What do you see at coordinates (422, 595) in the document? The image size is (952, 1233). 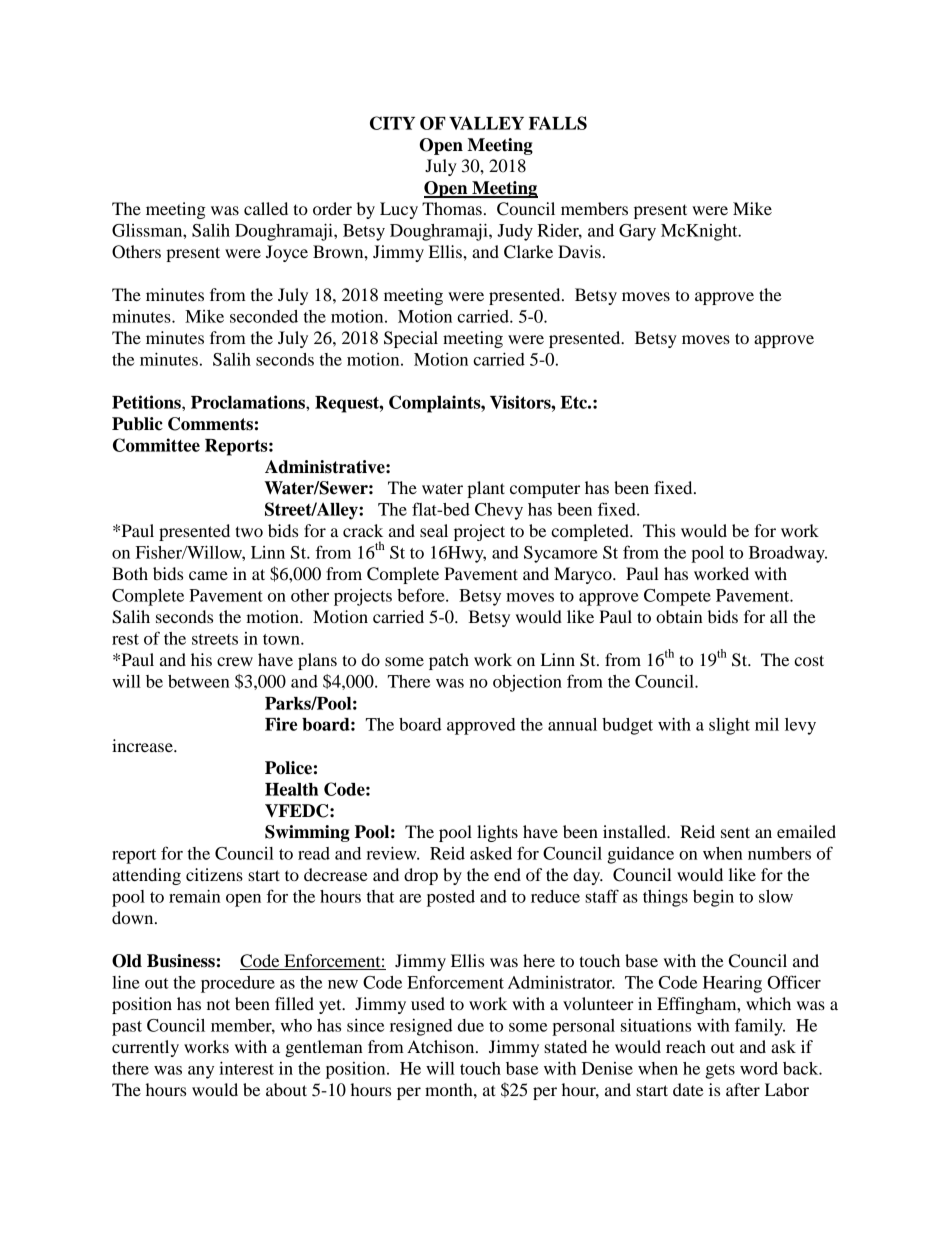 I see `before` at bounding box center [422, 595].
